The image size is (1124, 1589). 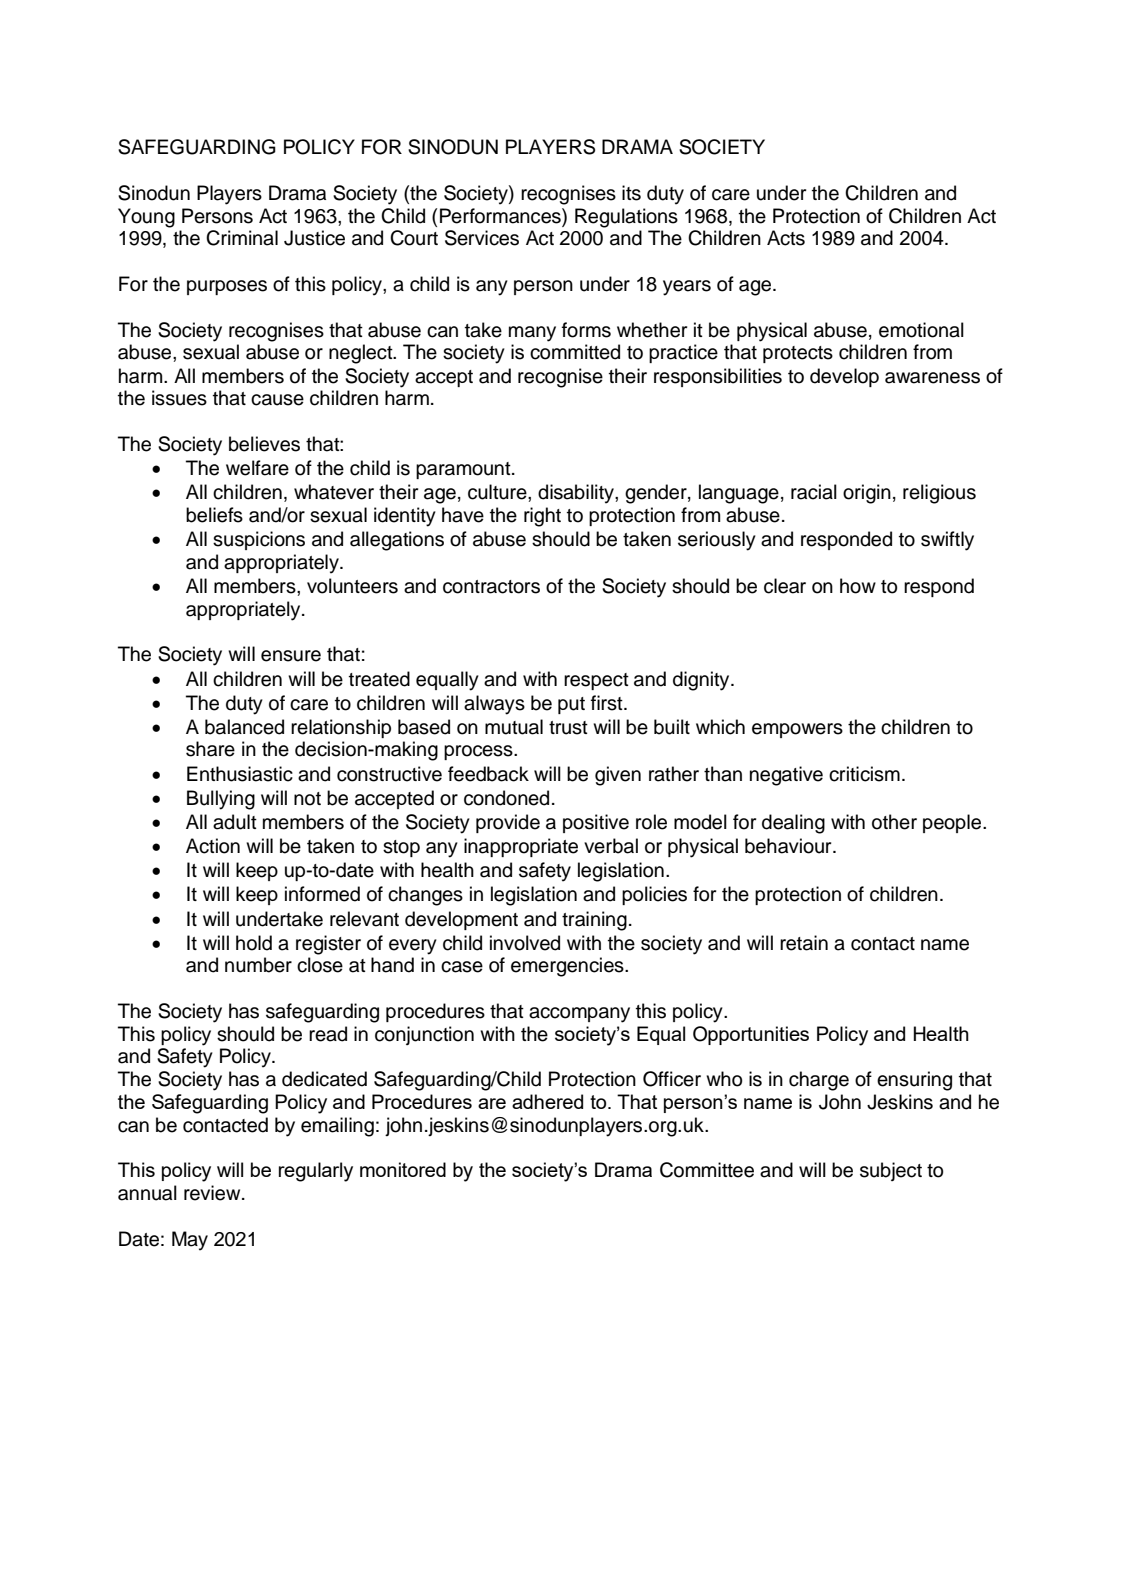 What do you see at coordinates (501, 217) in the screenshot?
I see `Performances` at bounding box center [501, 217].
